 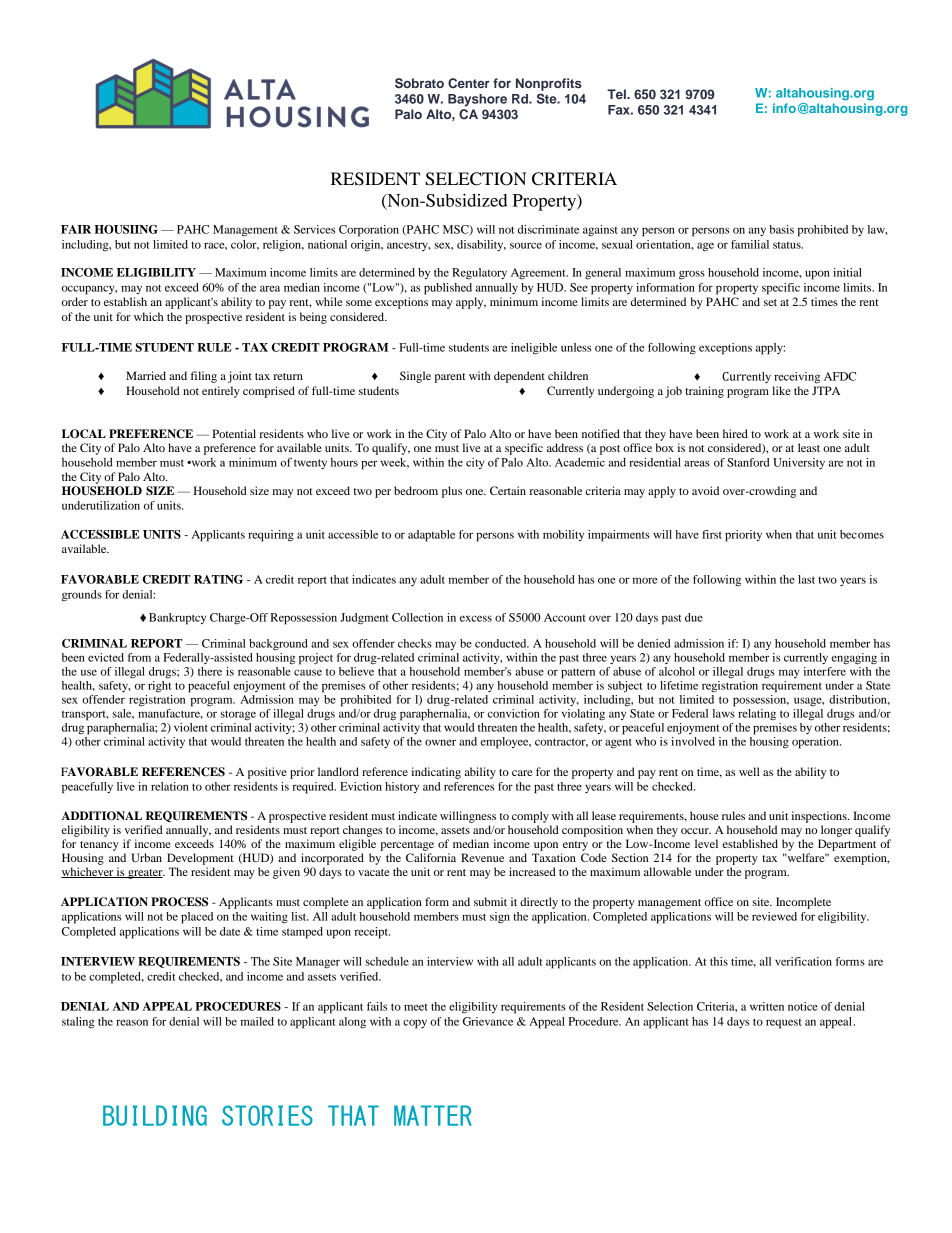 I want to click on well, so click(x=749, y=771).
